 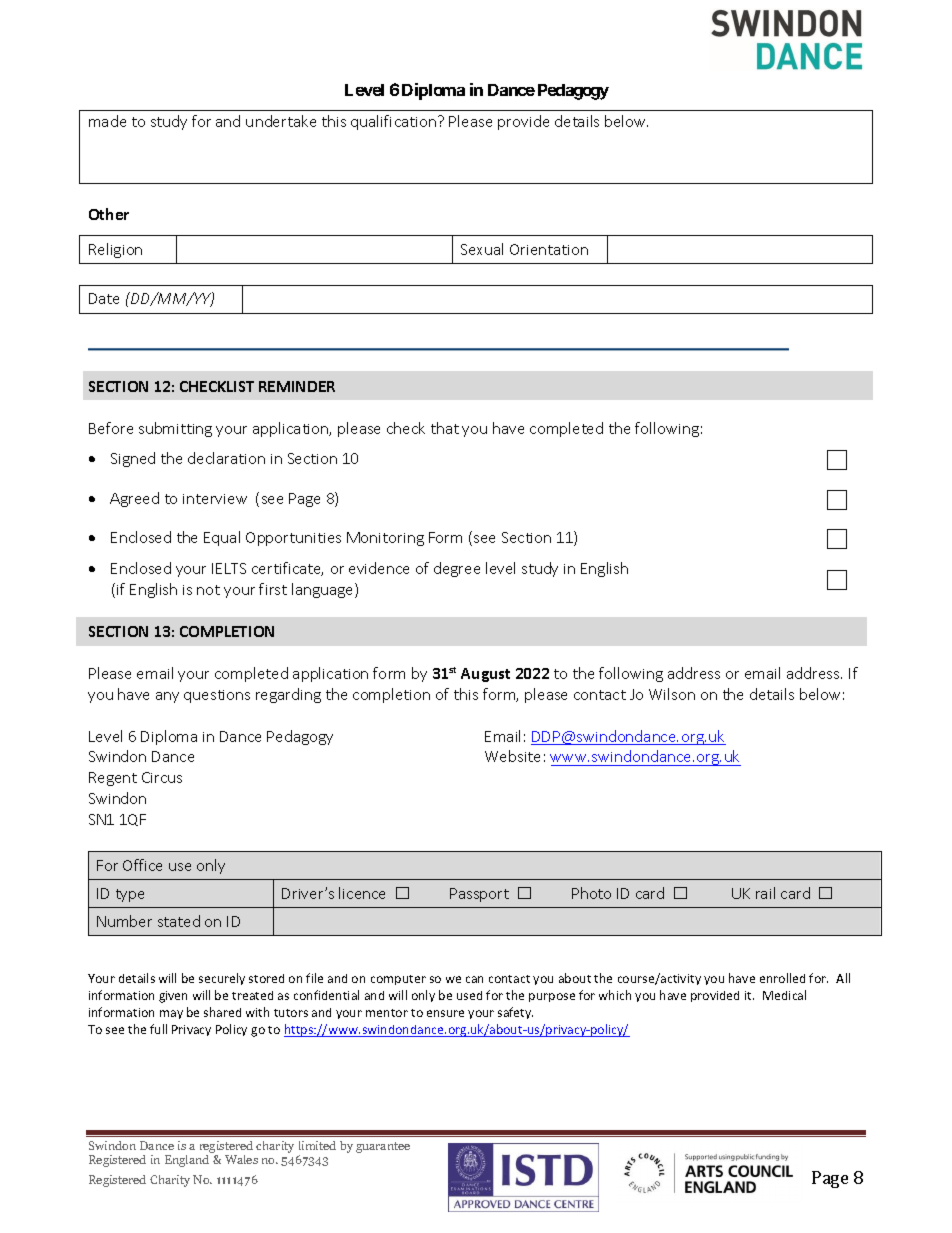 What do you see at coordinates (383, 1147) in the document?
I see `guarantee` at bounding box center [383, 1147].
